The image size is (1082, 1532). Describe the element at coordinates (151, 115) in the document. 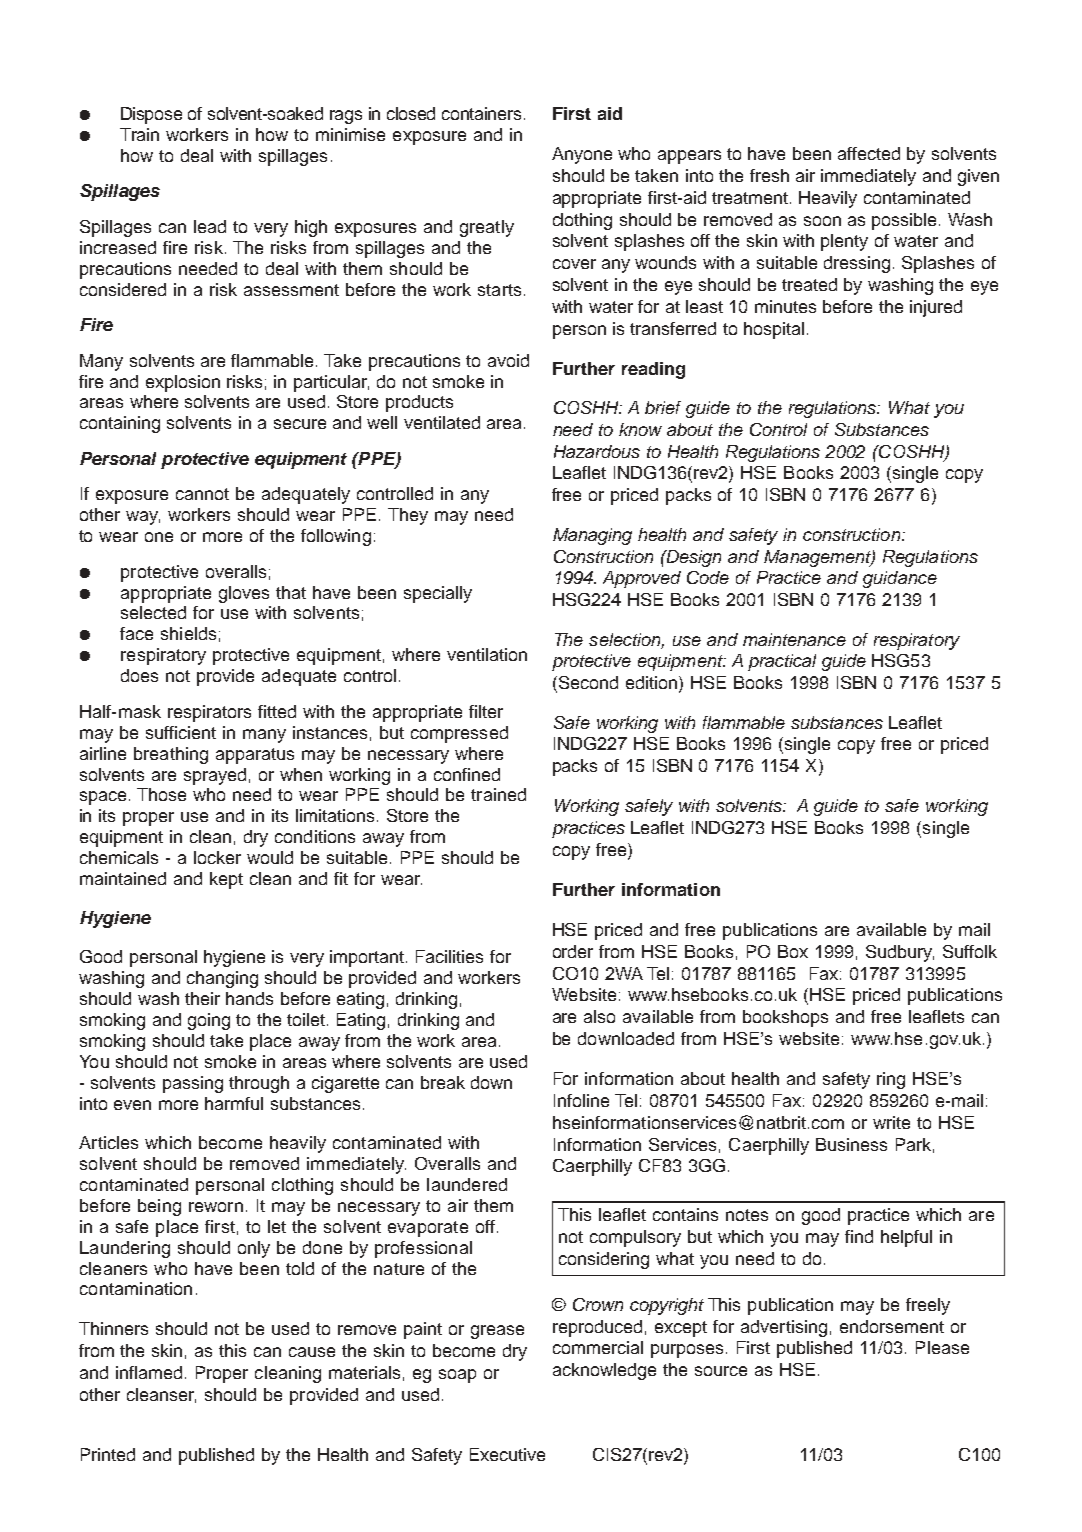

I see `Dispose` at that location.
